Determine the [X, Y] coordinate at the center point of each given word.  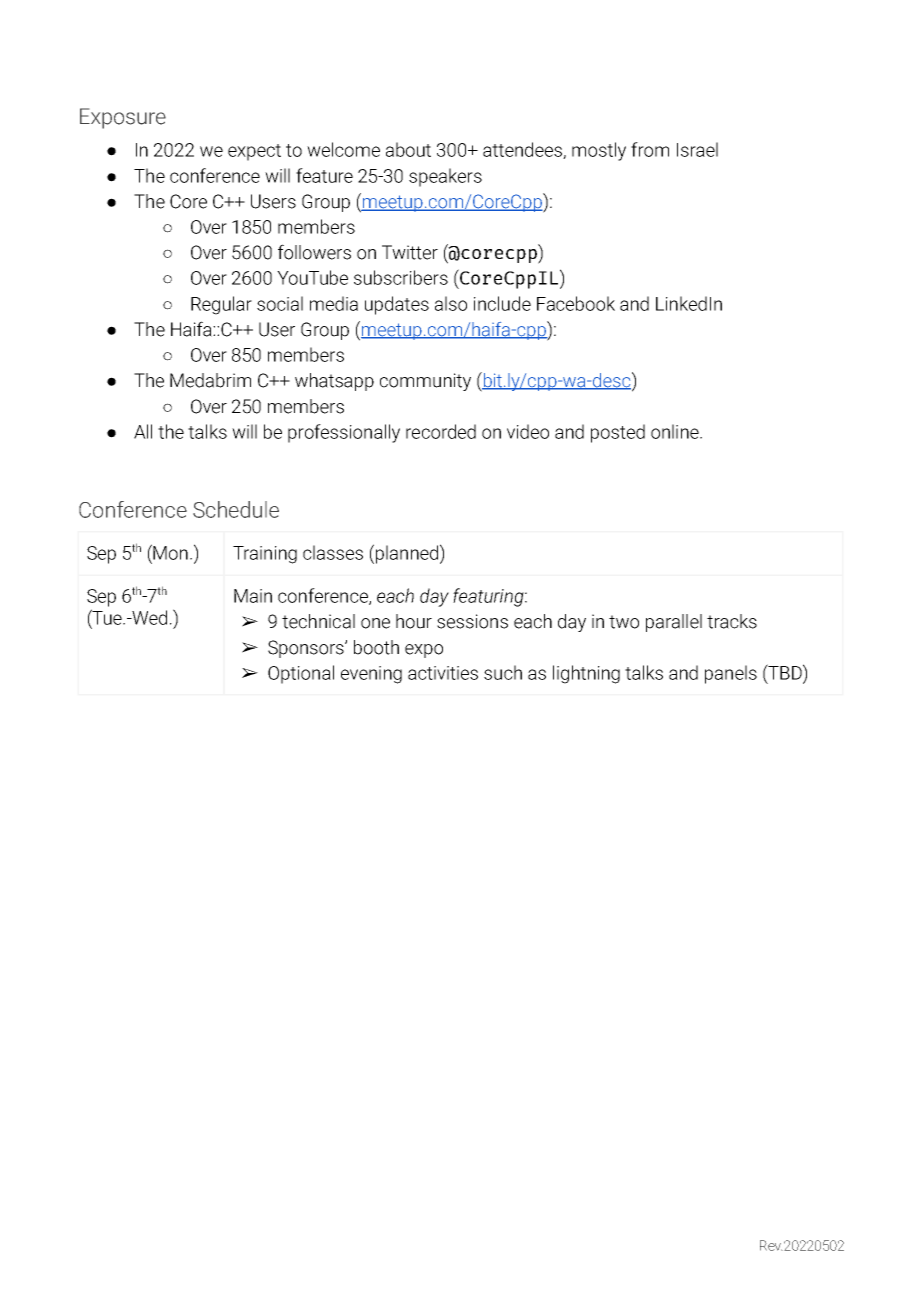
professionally [344, 433]
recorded [441, 431]
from [650, 149]
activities [443, 673]
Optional [301, 674]
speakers [445, 177]
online [676, 431]
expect [254, 152]
